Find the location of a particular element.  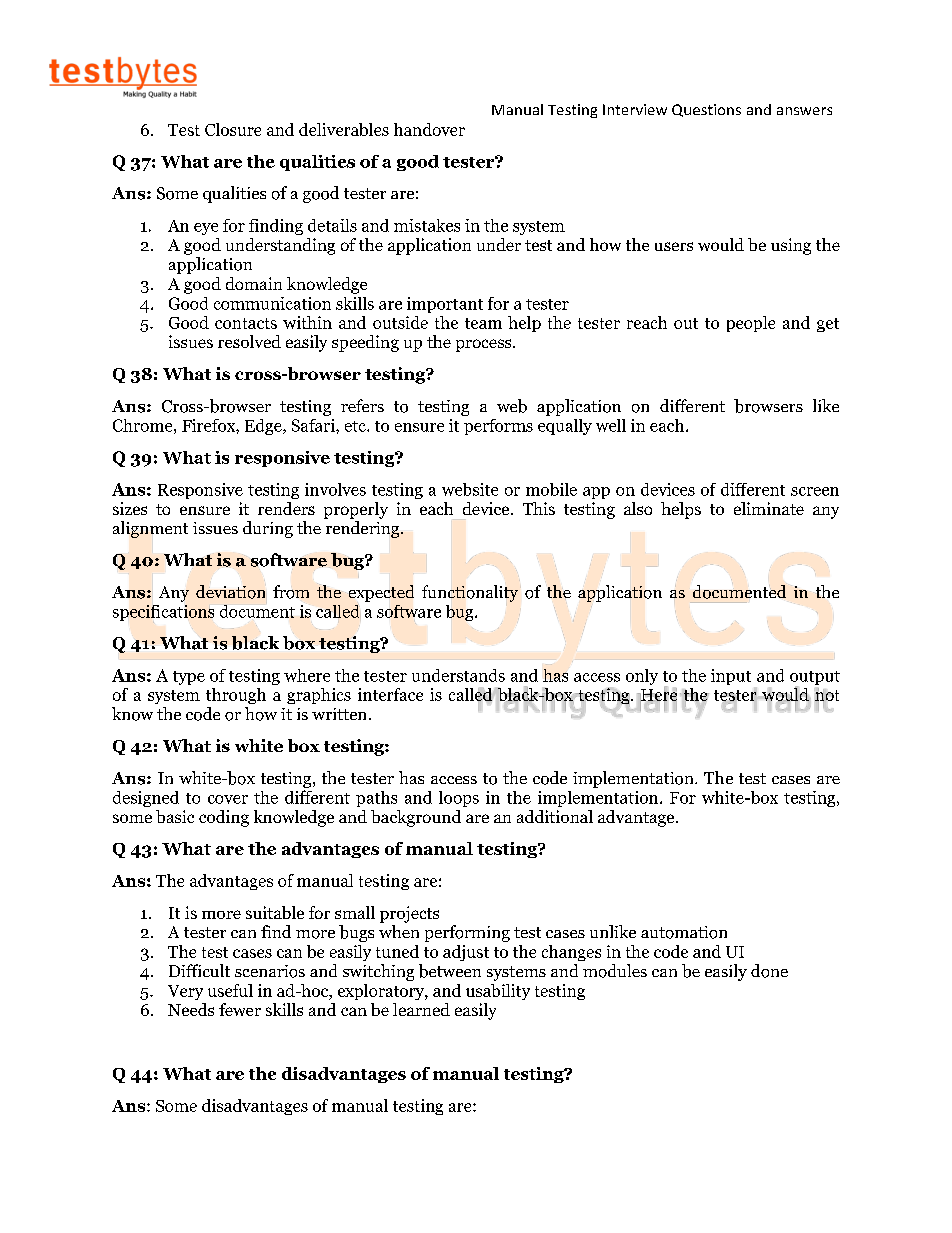

Closure is located at coordinates (233, 129).
